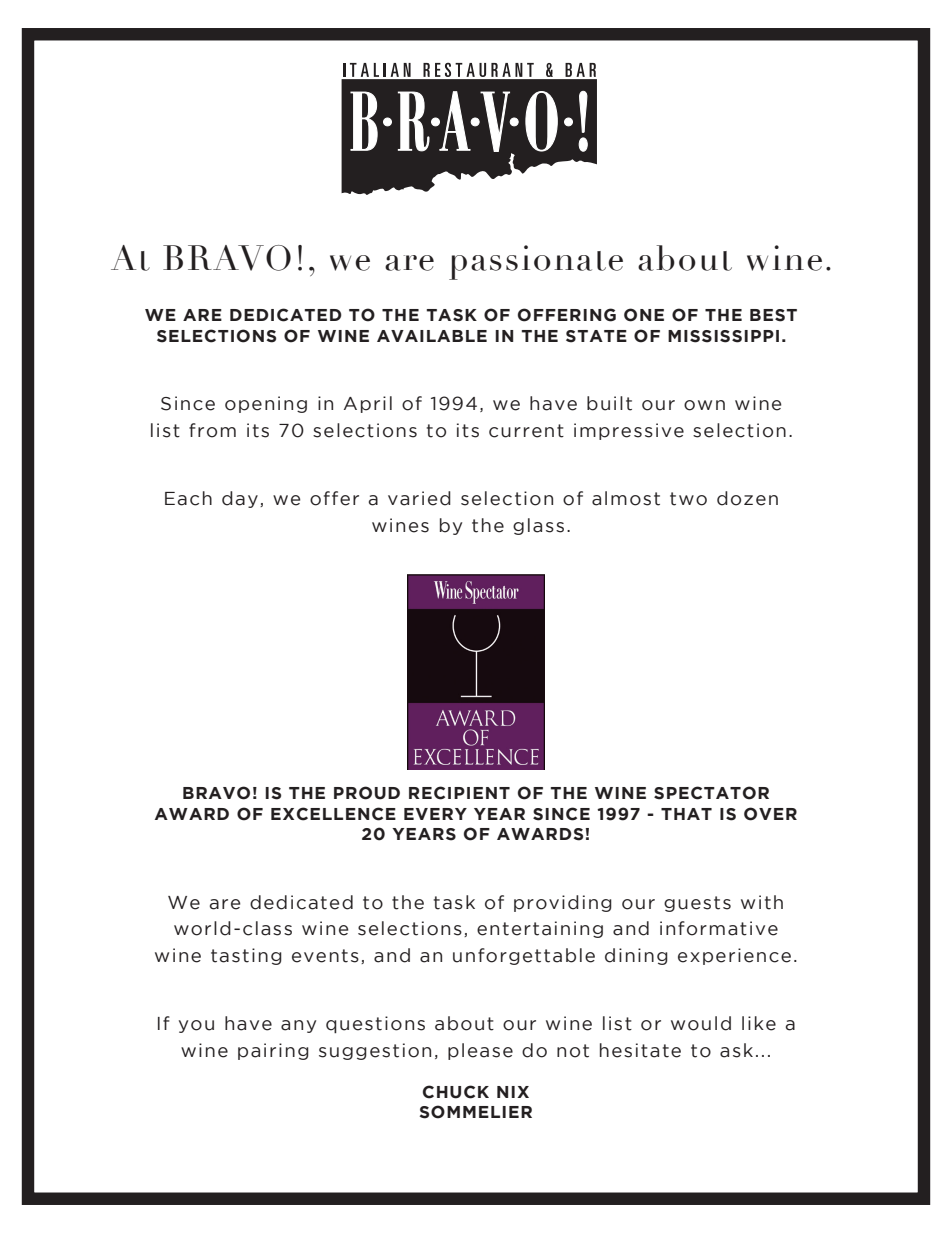 The image size is (952, 1233). I want to click on SPECTATOR, so click(711, 793).
